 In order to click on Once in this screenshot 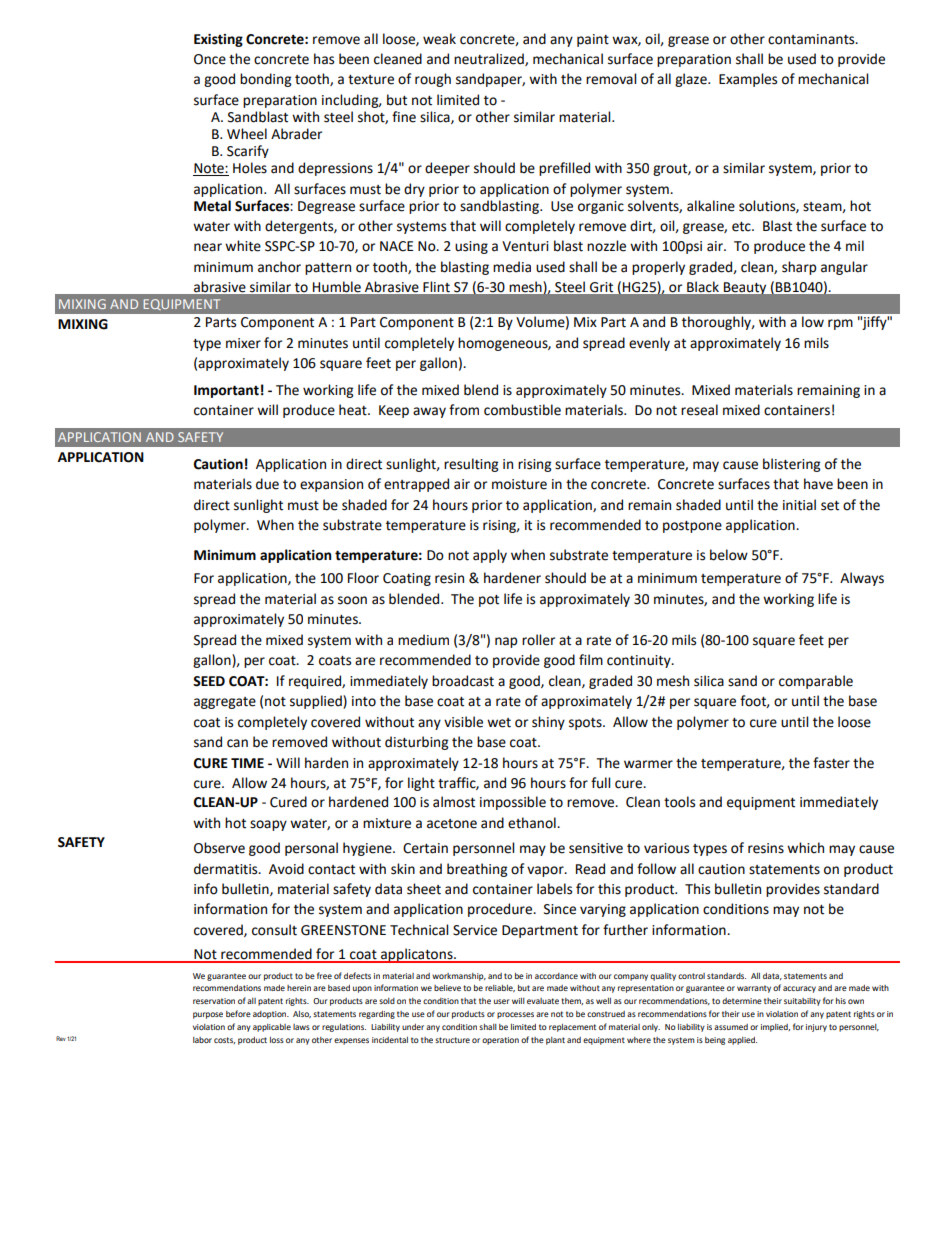, I will do `click(210, 59)`.
